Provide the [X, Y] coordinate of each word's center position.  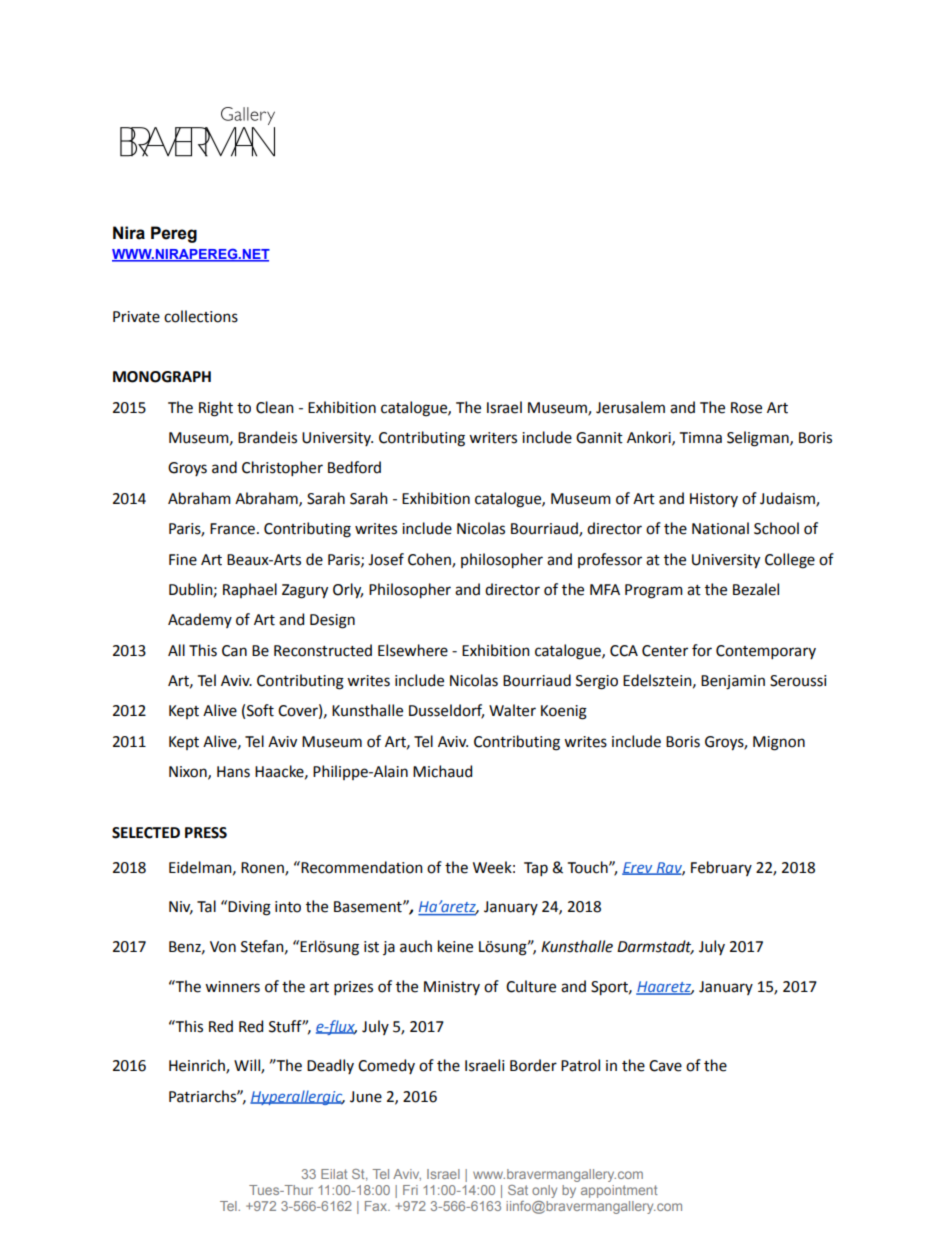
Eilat [334, 1174]
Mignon [779, 743]
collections [201, 316]
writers [493, 438]
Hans [233, 772]
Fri [410, 1190]
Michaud [442, 771]
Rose [746, 408]
